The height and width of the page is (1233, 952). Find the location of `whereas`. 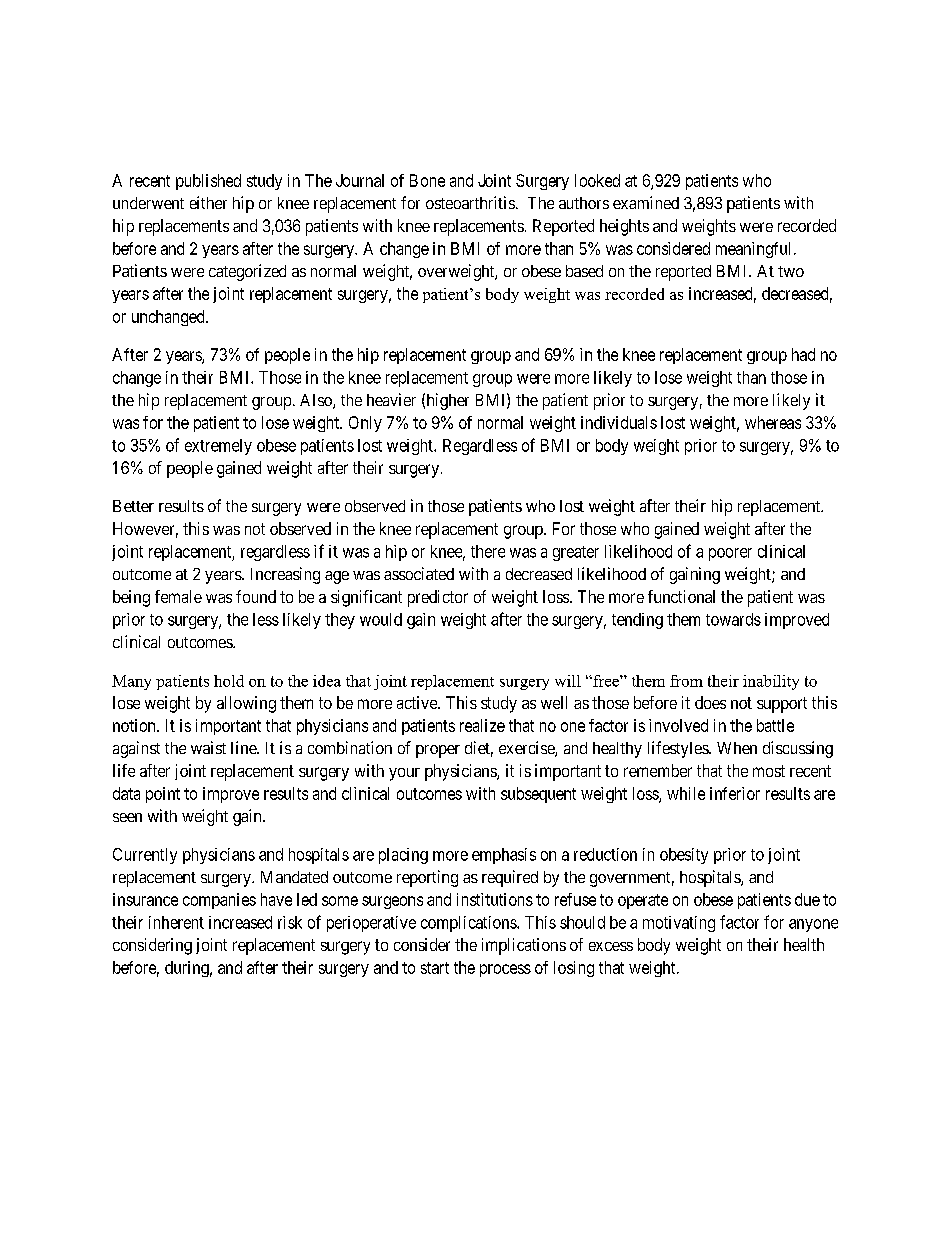

whereas is located at coordinates (773, 422).
